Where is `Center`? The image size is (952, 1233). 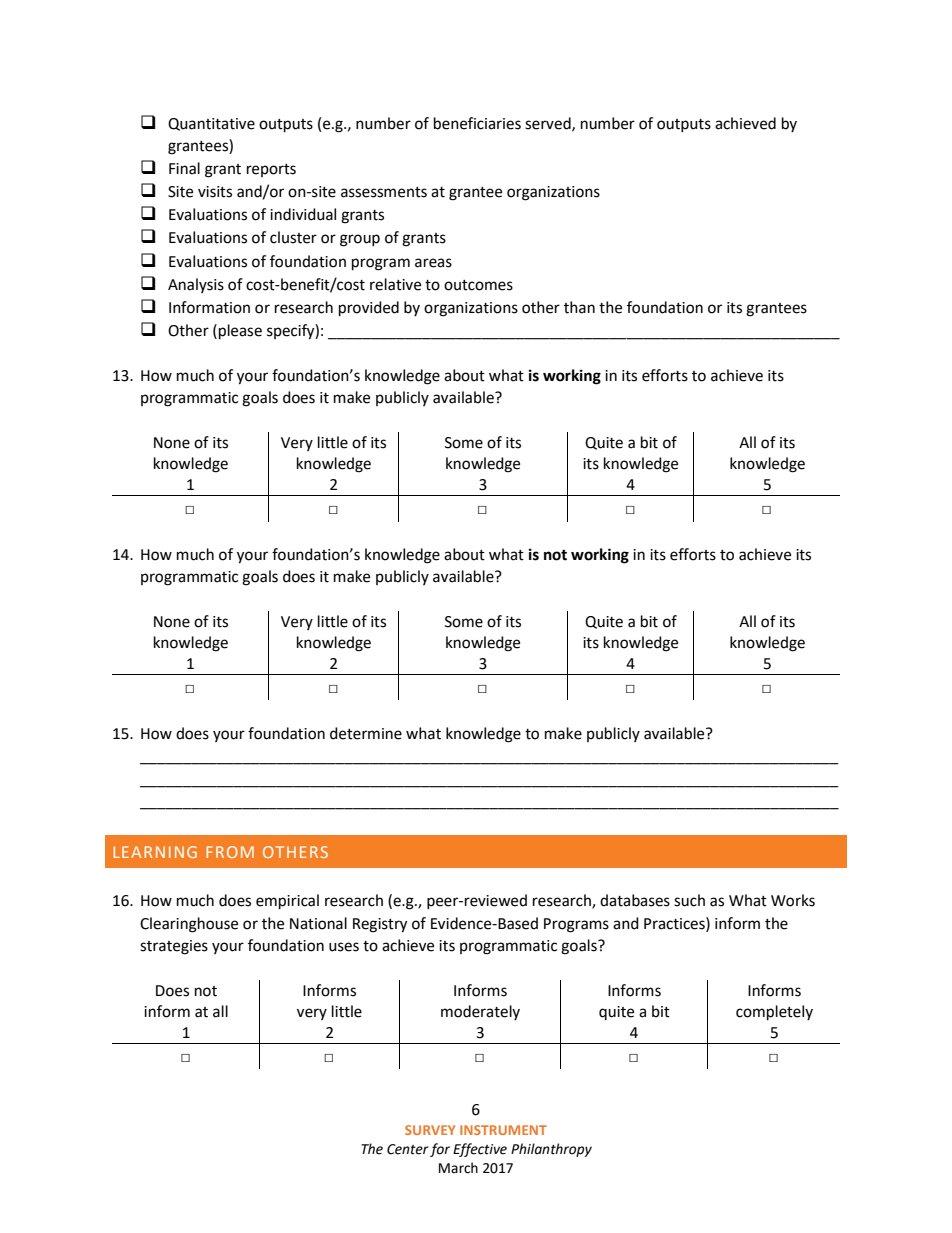 Center is located at coordinates (408, 1149).
